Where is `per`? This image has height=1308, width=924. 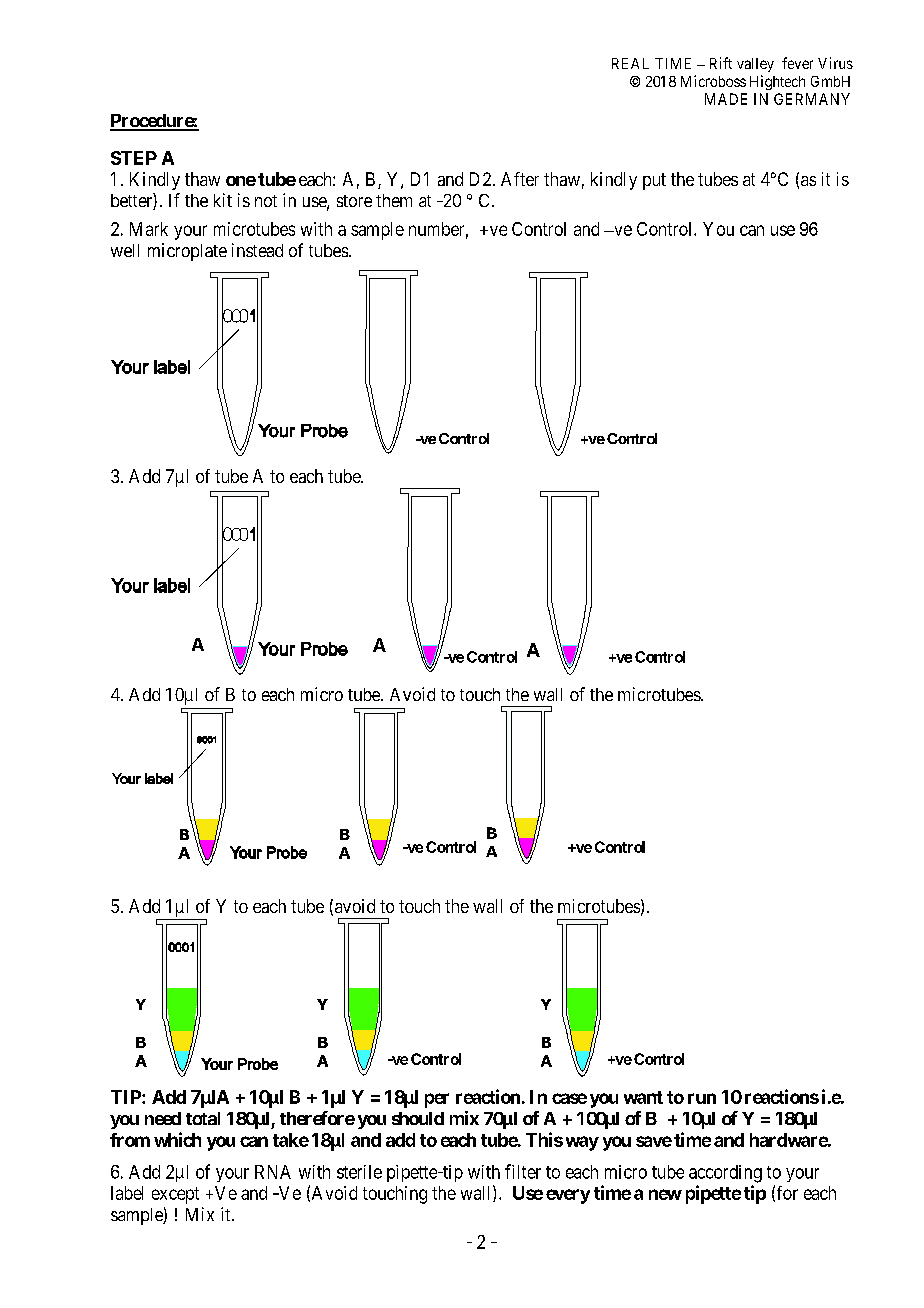 per is located at coordinates (437, 1100).
